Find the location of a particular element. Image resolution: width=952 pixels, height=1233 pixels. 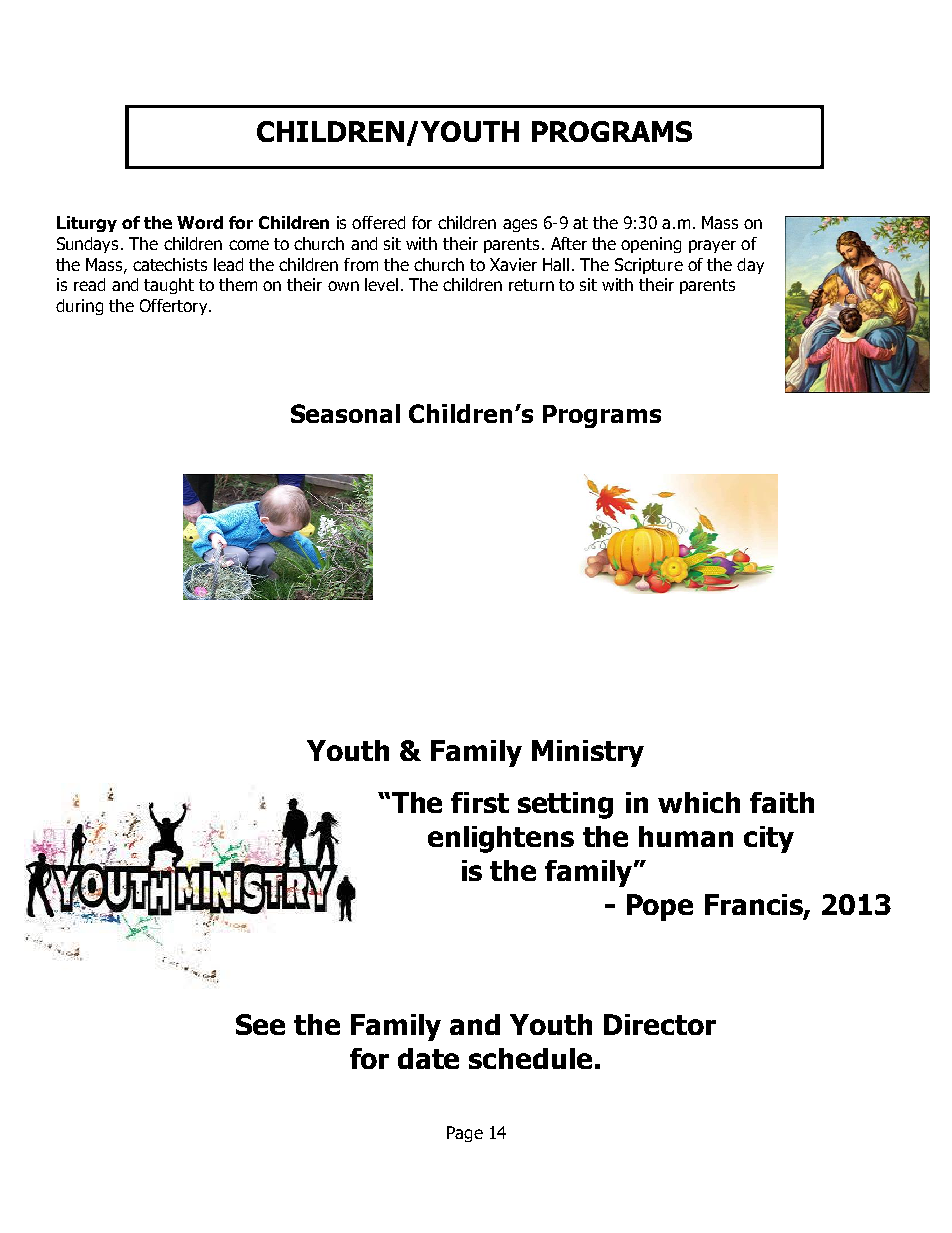

human is located at coordinates (686, 836).
